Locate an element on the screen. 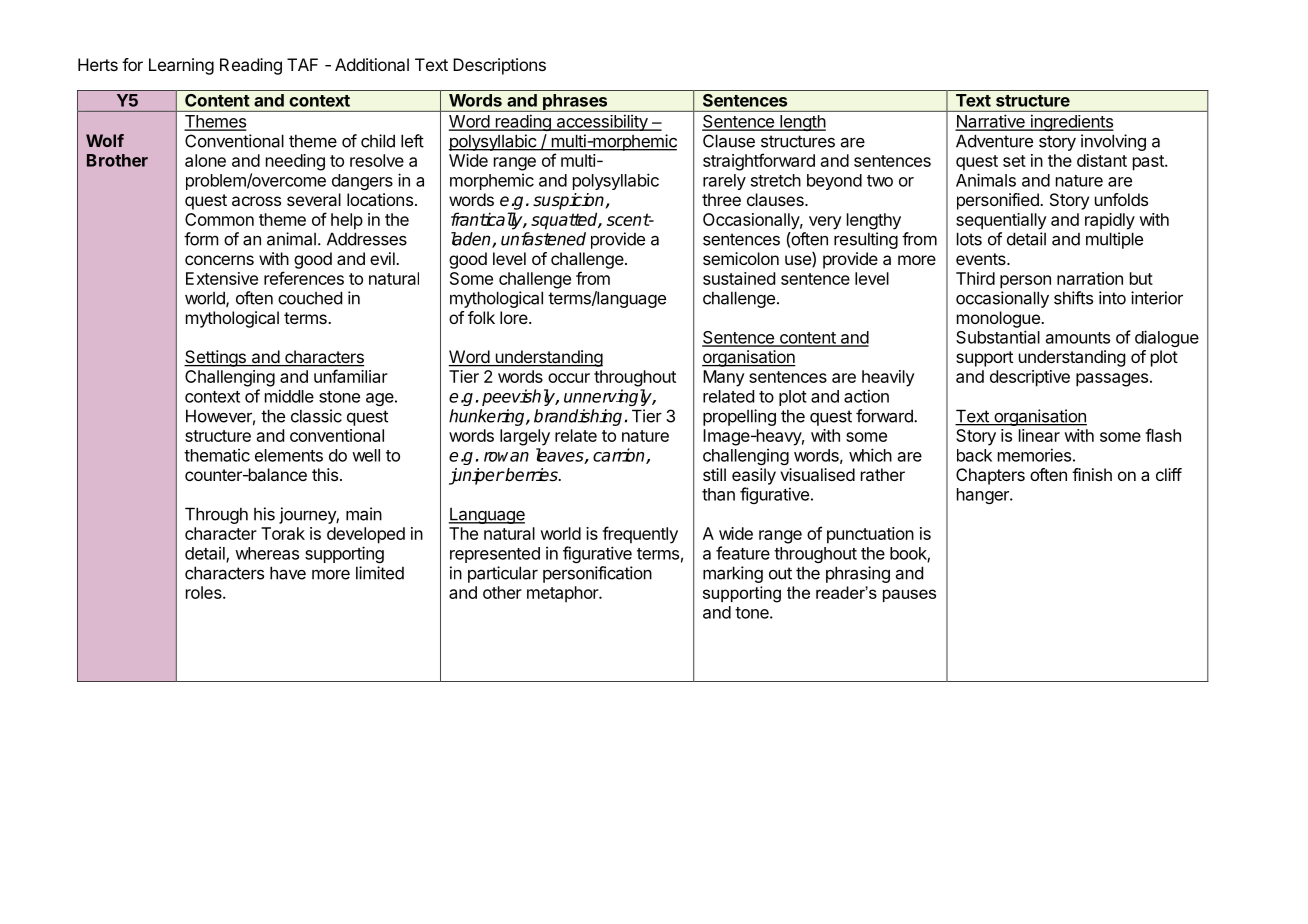  Adventure is located at coordinates (994, 141).
